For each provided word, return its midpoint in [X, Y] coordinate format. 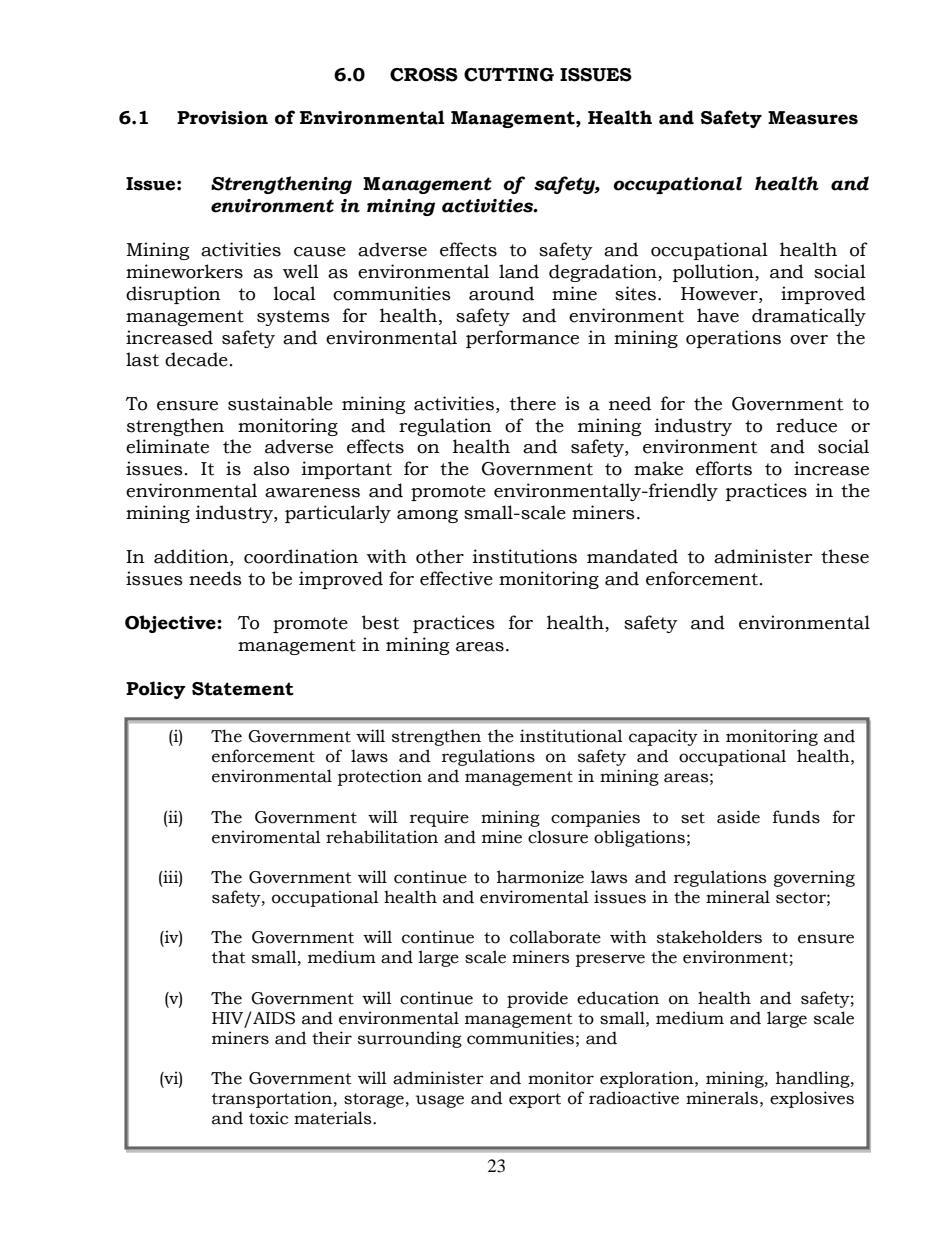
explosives [812, 1099]
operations [733, 339]
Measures [813, 118]
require [439, 818]
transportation [272, 1099]
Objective [171, 624]
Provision [222, 118]
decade [196, 359]
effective [456, 578]
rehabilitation [382, 837]
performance [522, 339]
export [535, 1100]
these [845, 556]
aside [738, 817]
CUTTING [509, 75]
